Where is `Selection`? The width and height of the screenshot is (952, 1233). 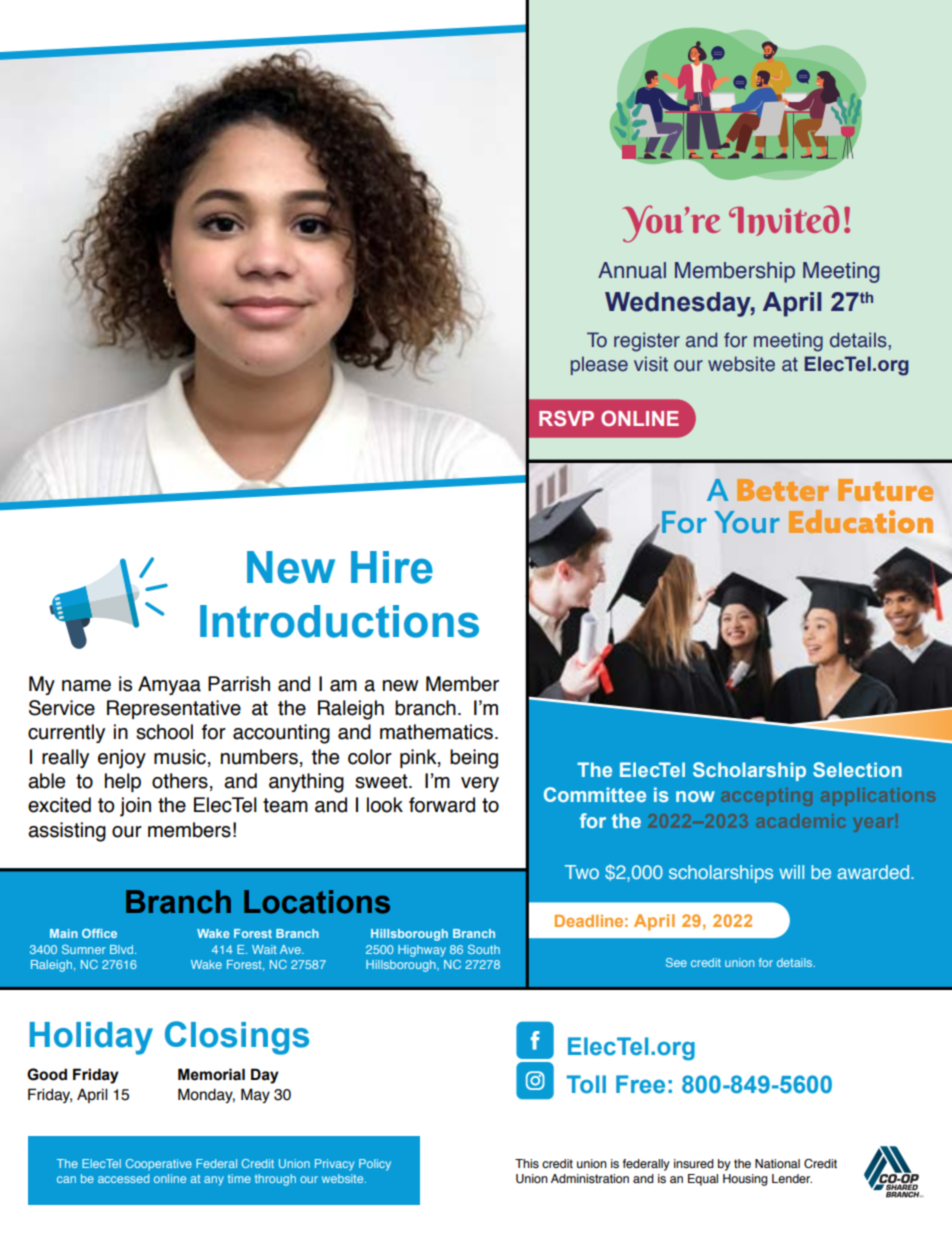
Selection is located at coordinates (857, 769).
